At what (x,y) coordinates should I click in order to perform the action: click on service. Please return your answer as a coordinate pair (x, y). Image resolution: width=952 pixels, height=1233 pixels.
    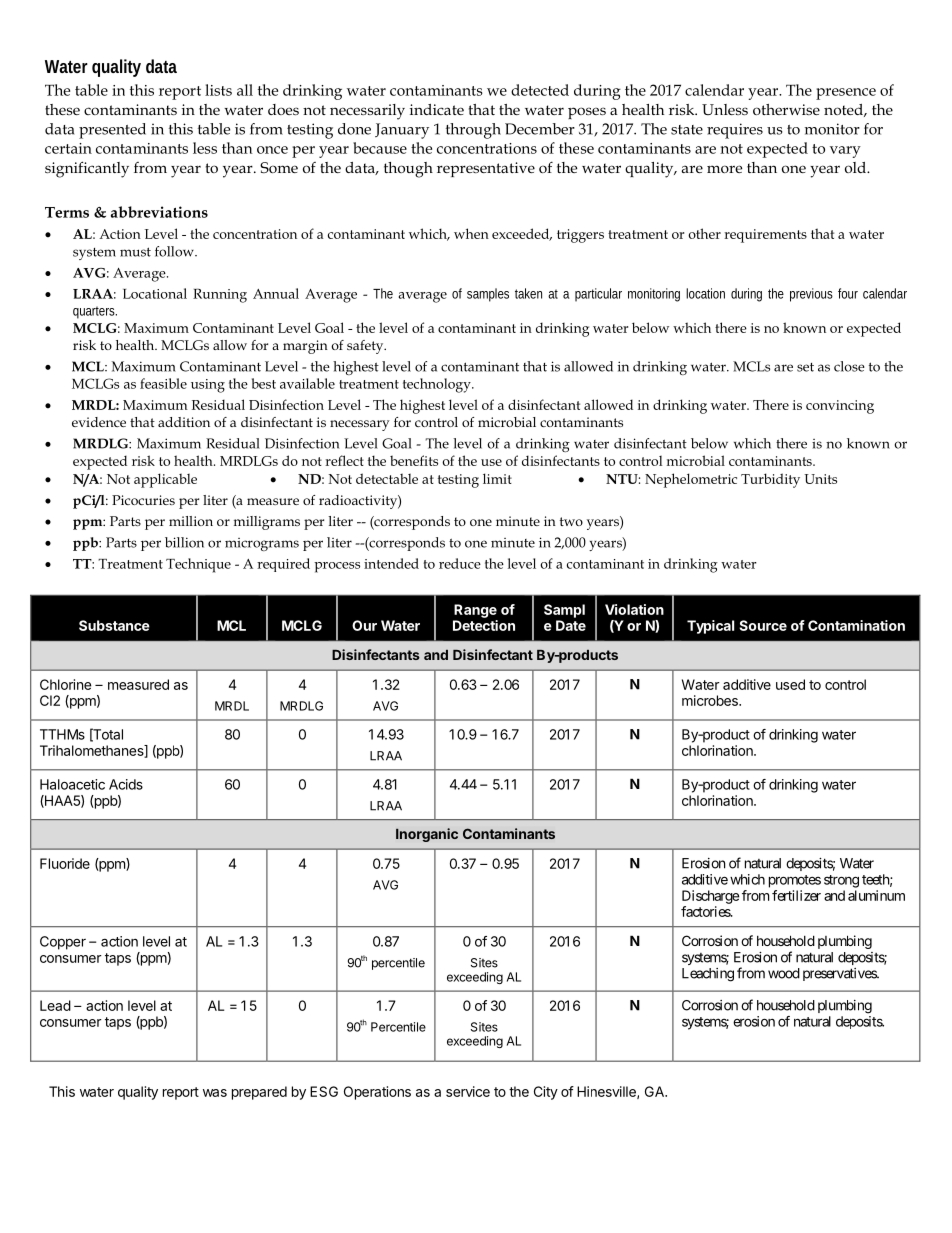
    Looking at the image, I should click on (468, 1091).
